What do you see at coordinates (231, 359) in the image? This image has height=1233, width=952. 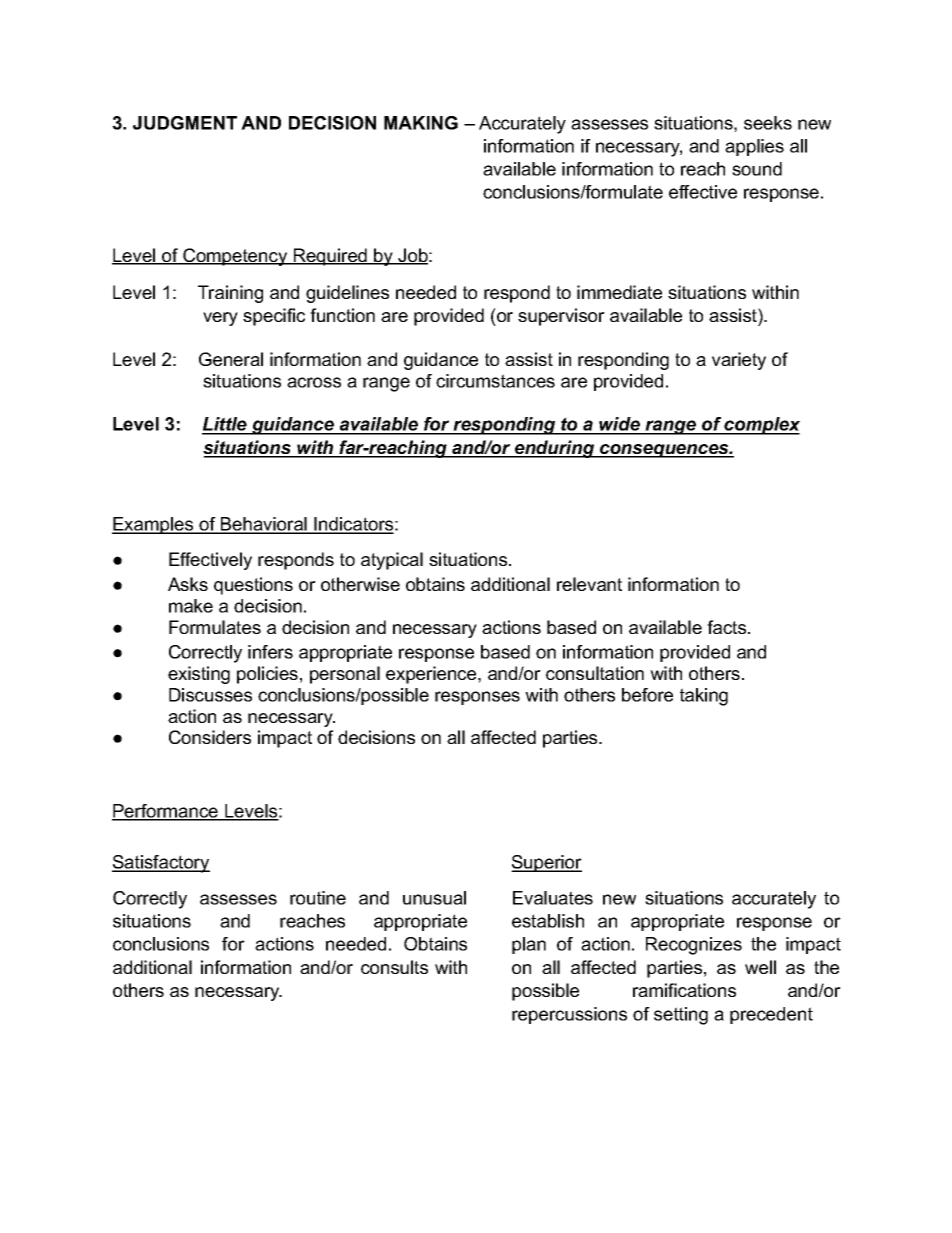 I see `General` at bounding box center [231, 359].
